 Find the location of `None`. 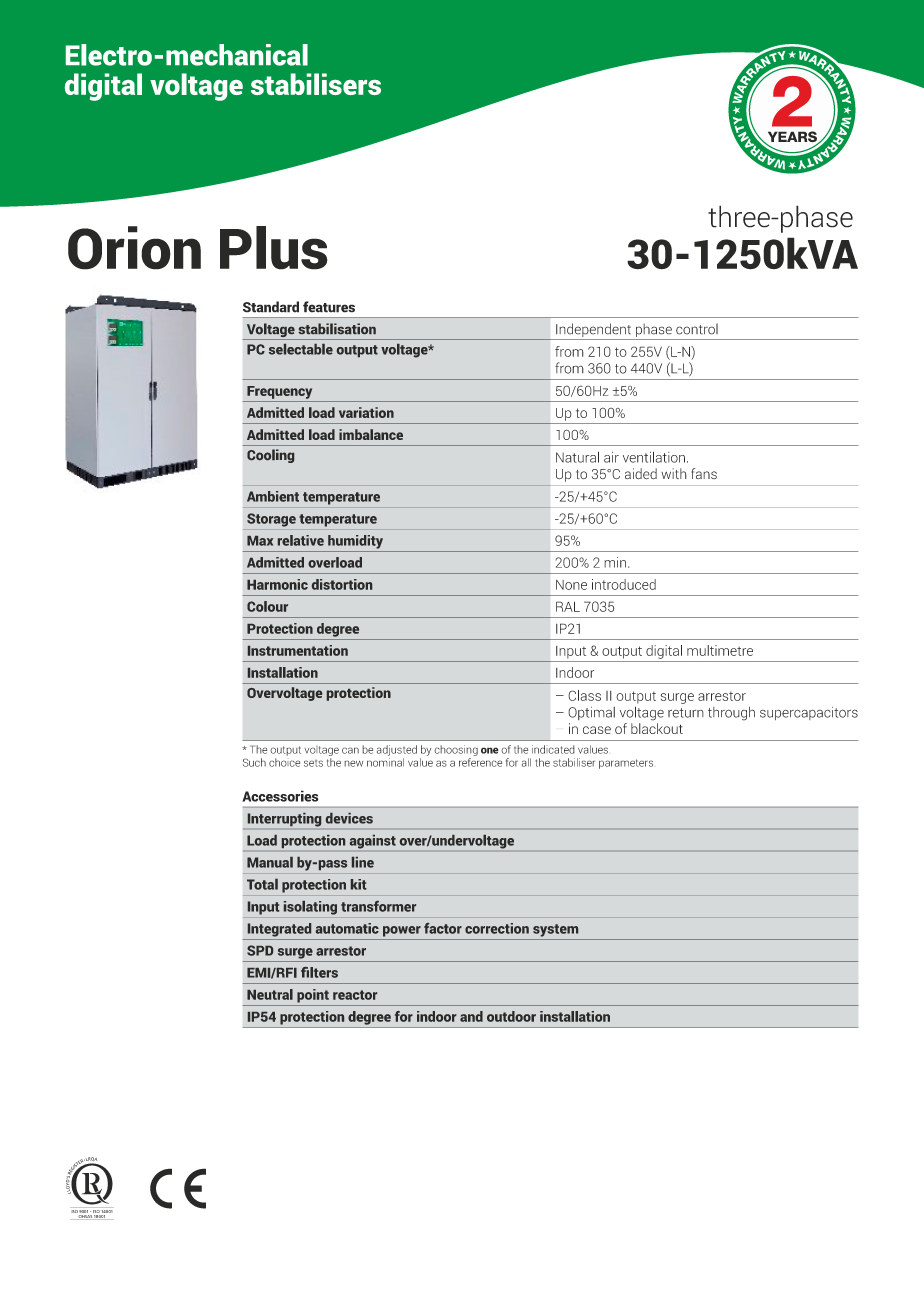

None is located at coordinates (571, 585).
